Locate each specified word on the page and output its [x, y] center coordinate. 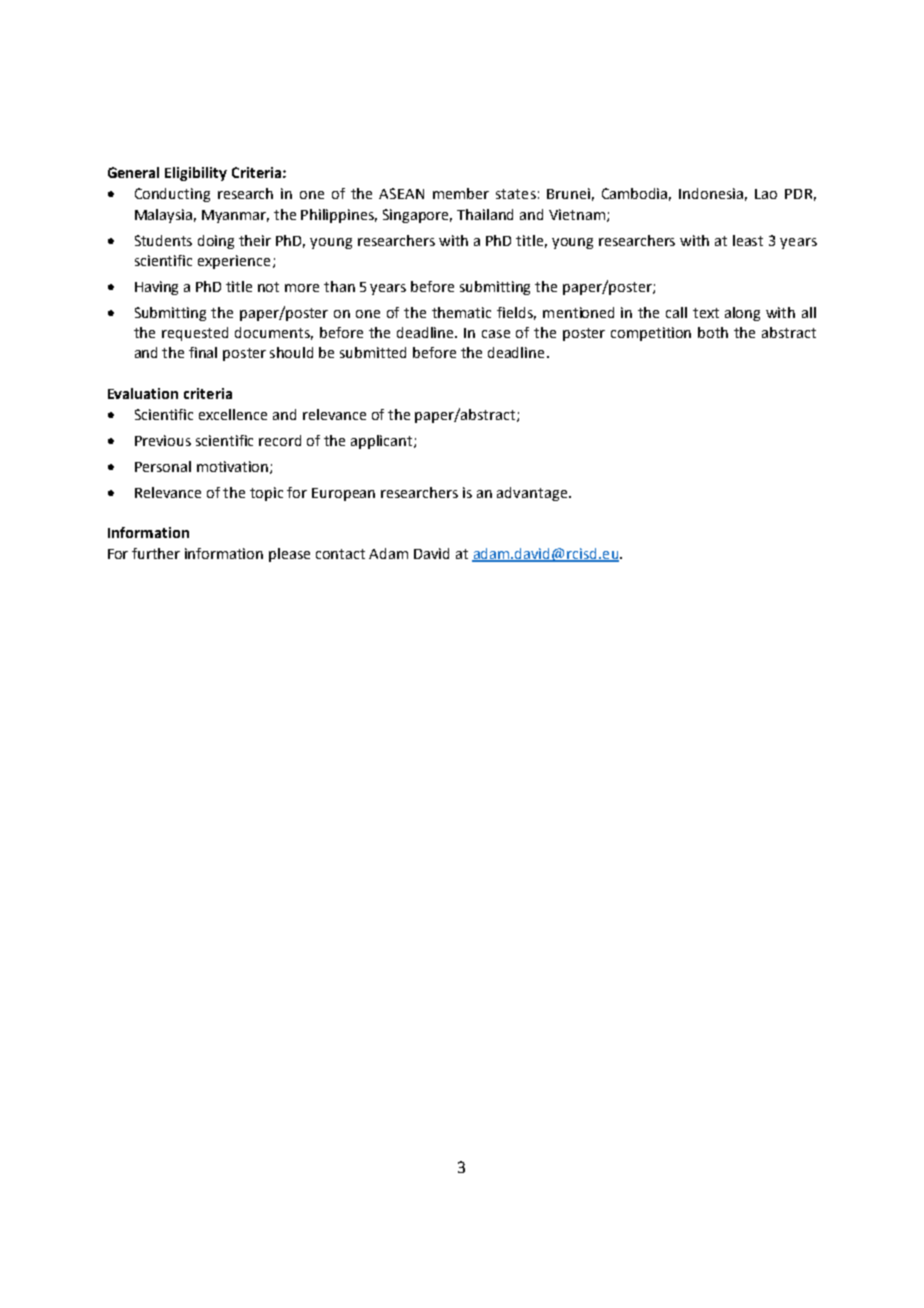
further [156, 553]
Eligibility [196, 174]
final [203, 352]
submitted [373, 352]
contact [340, 554]
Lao [766, 194]
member [461, 193]
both [713, 332]
